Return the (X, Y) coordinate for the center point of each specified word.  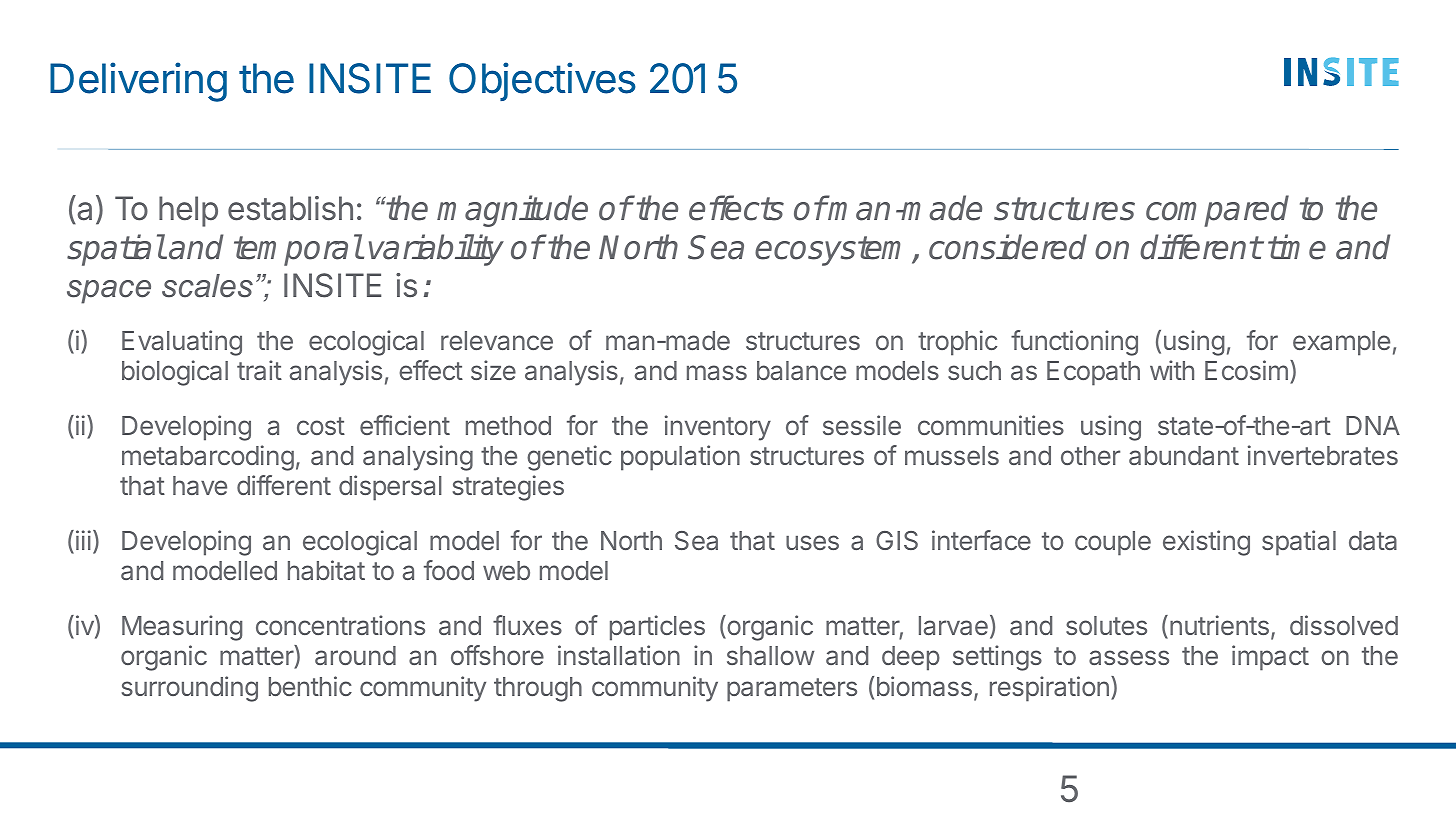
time (1297, 247)
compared (1217, 211)
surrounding (190, 689)
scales (207, 286)
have (200, 485)
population (680, 458)
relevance (497, 340)
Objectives (542, 81)
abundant (1184, 455)
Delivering (138, 82)
